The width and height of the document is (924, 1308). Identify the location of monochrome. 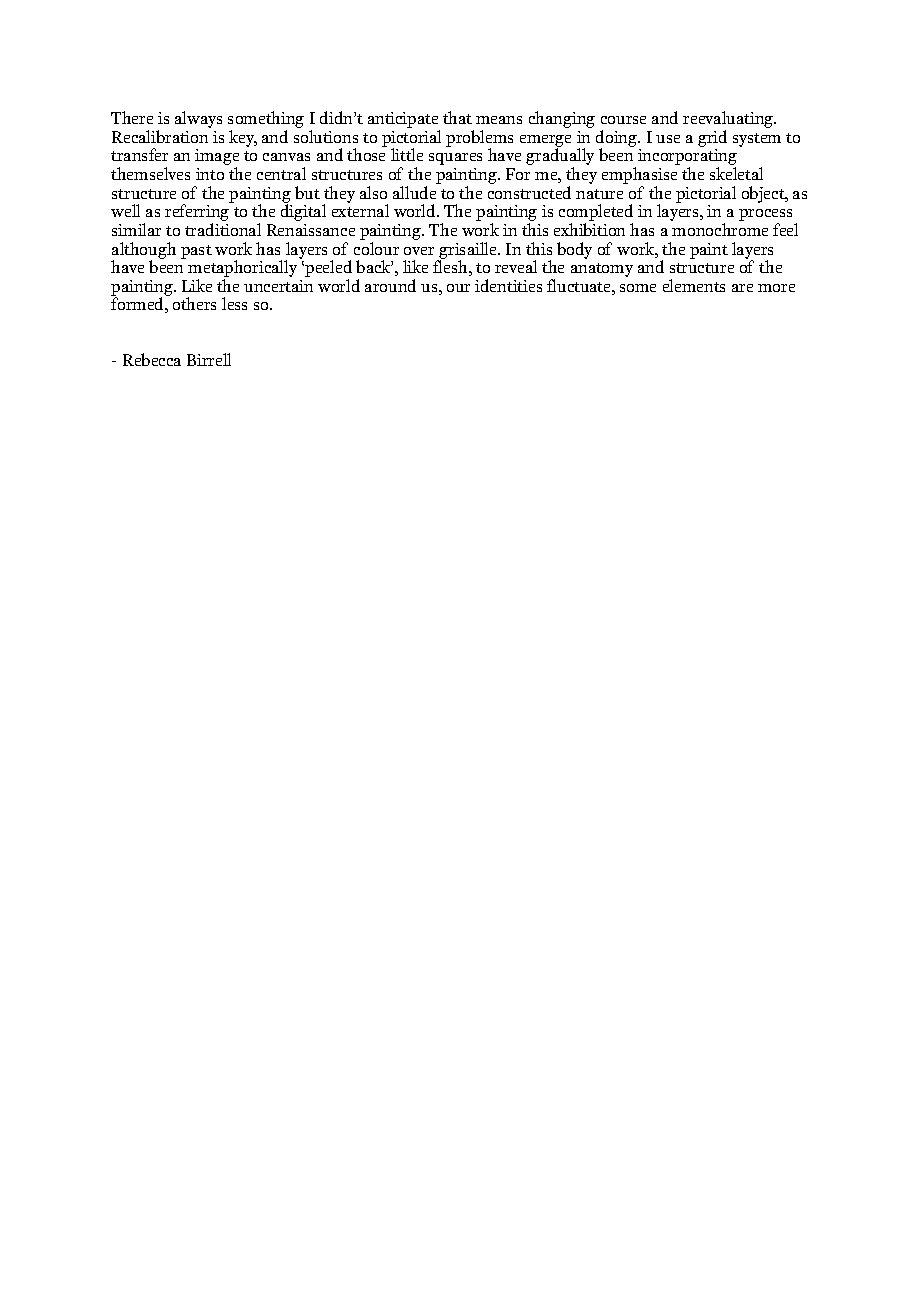
(720, 229).
